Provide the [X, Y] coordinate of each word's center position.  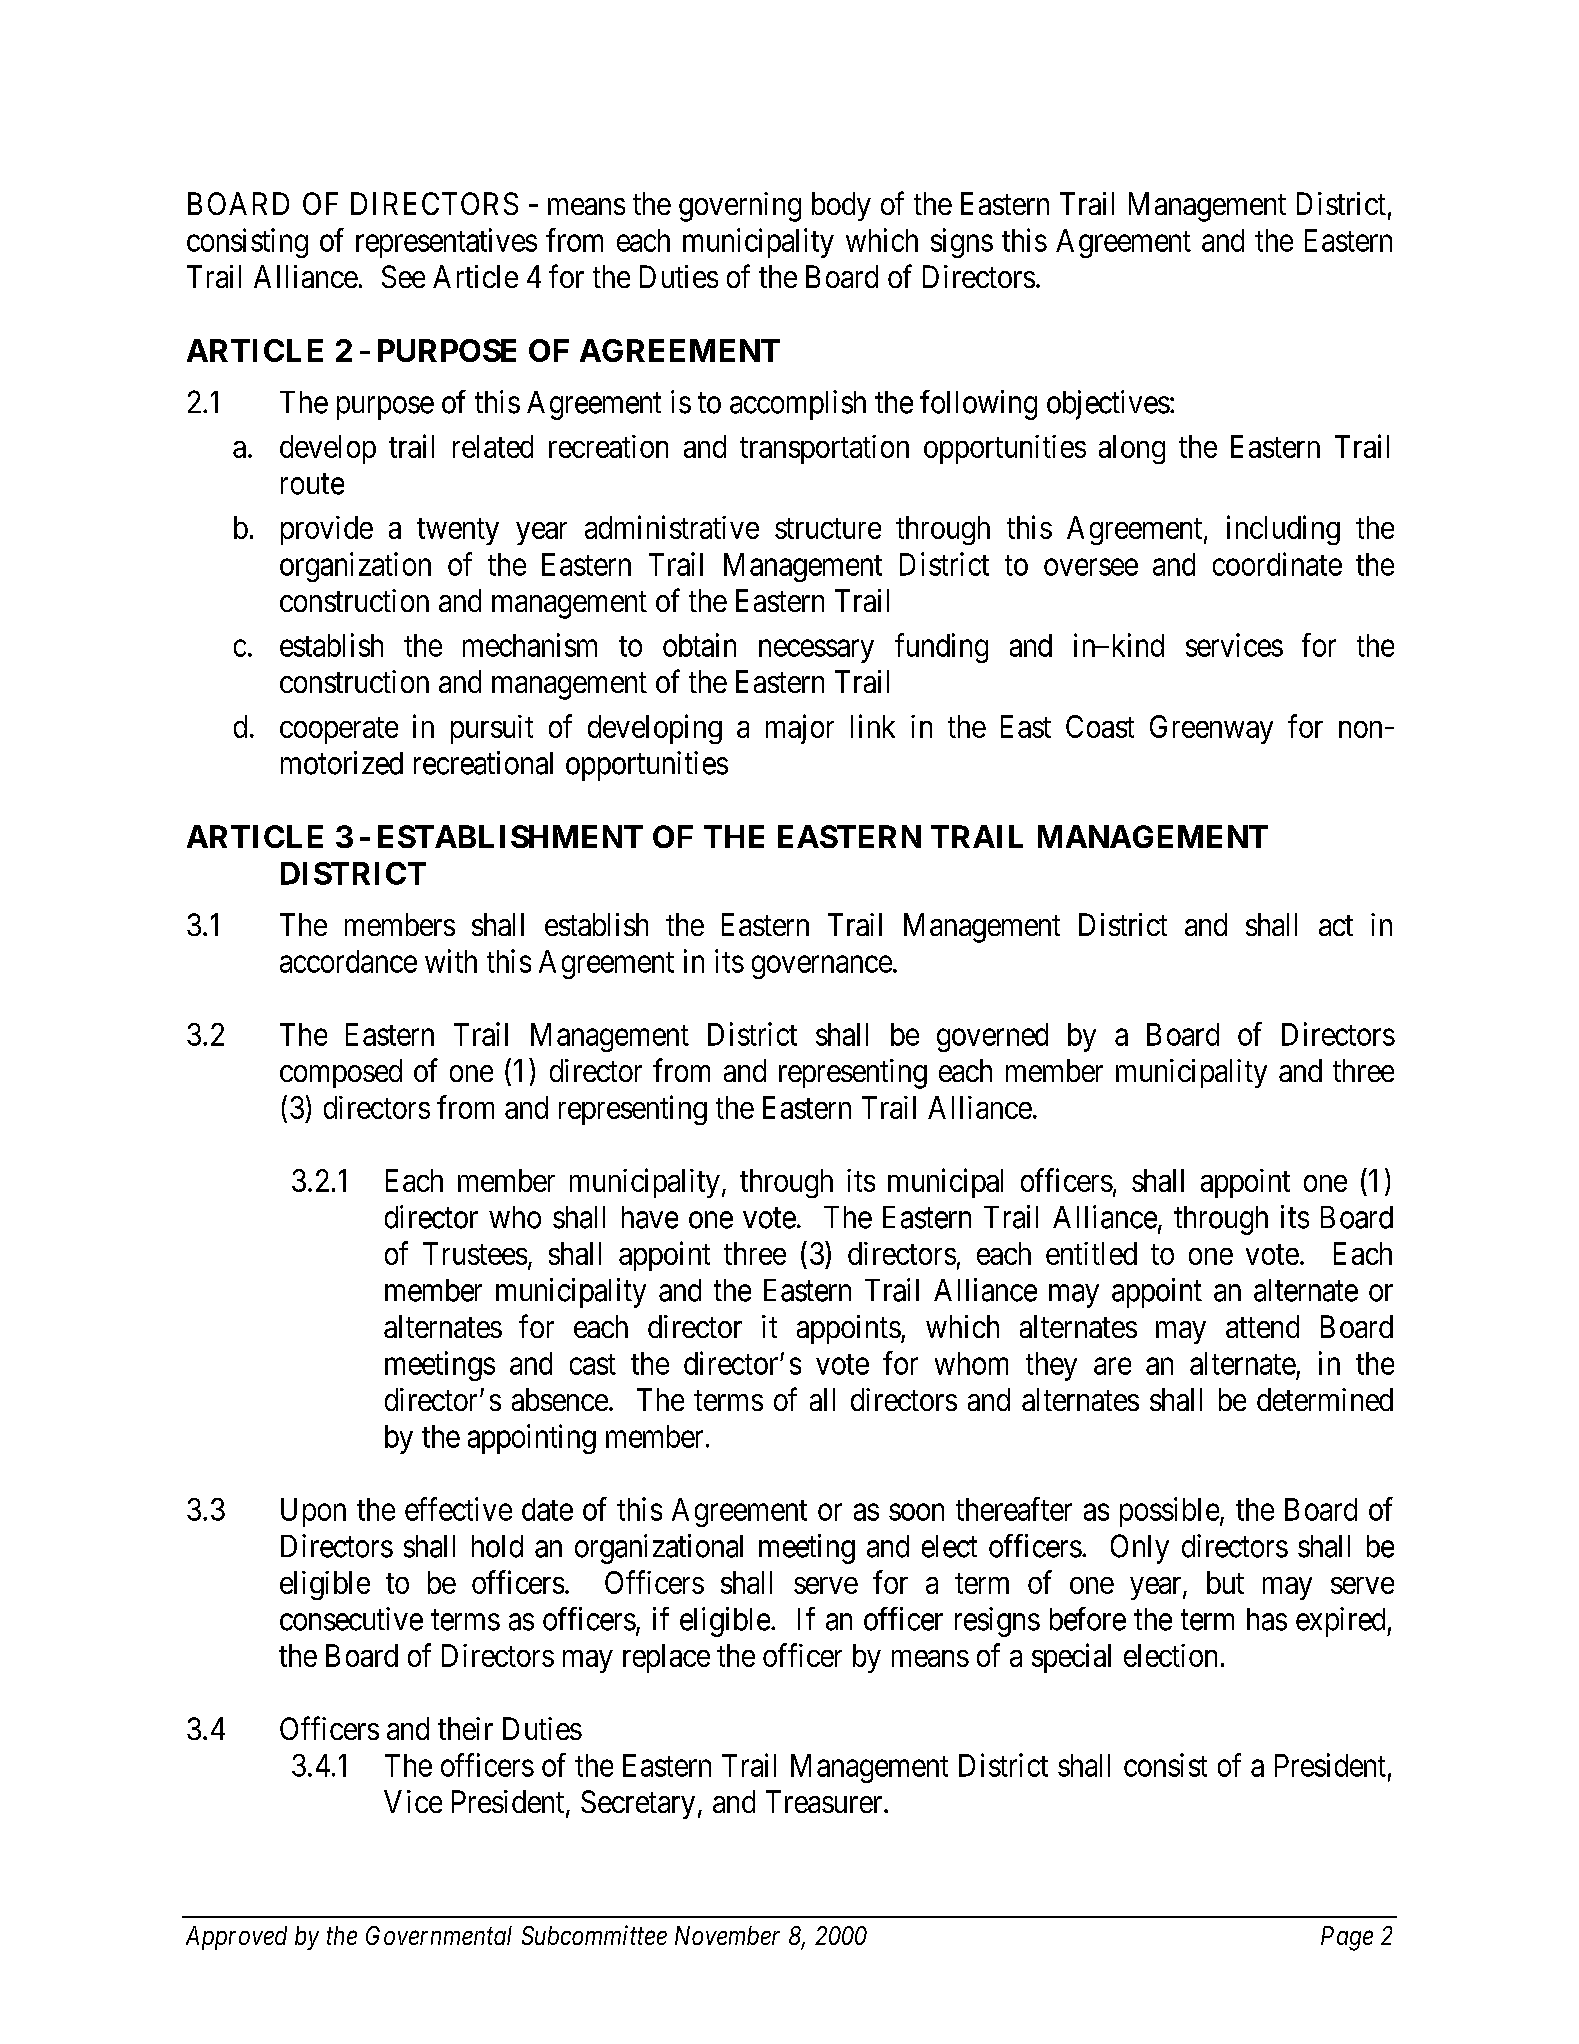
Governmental [439, 1935]
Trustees [475, 1253]
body [841, 206]
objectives [1108, 405]
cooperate [339, 730]
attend [1262, 1326]
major [800, 729]
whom [971, 1363]
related [493, 446]
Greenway [1211, 729]
